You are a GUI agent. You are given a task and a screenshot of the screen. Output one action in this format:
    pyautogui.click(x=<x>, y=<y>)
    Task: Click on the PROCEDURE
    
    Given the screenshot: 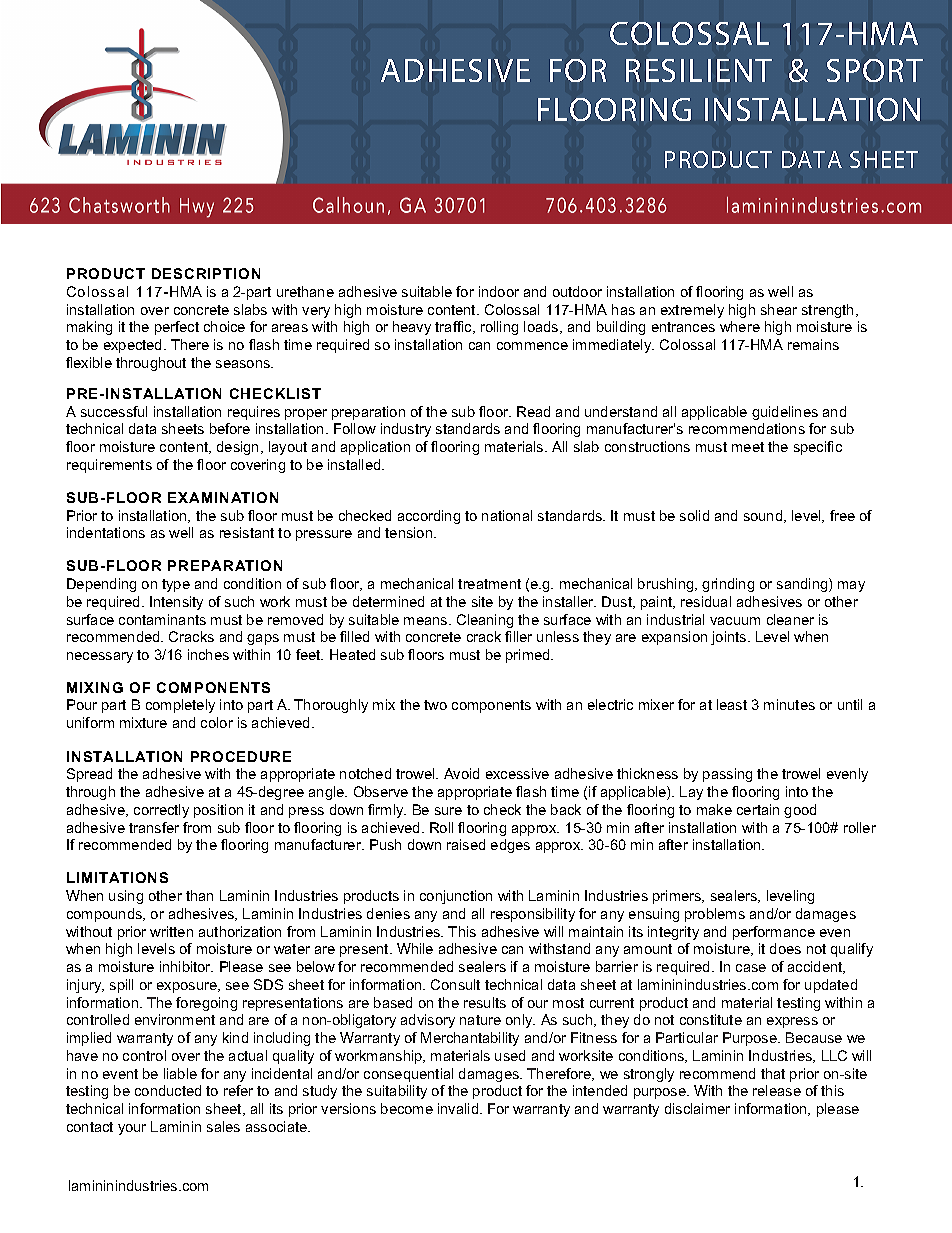 What is the action you would take?
    pyautogui.click(x=241, y=756)
